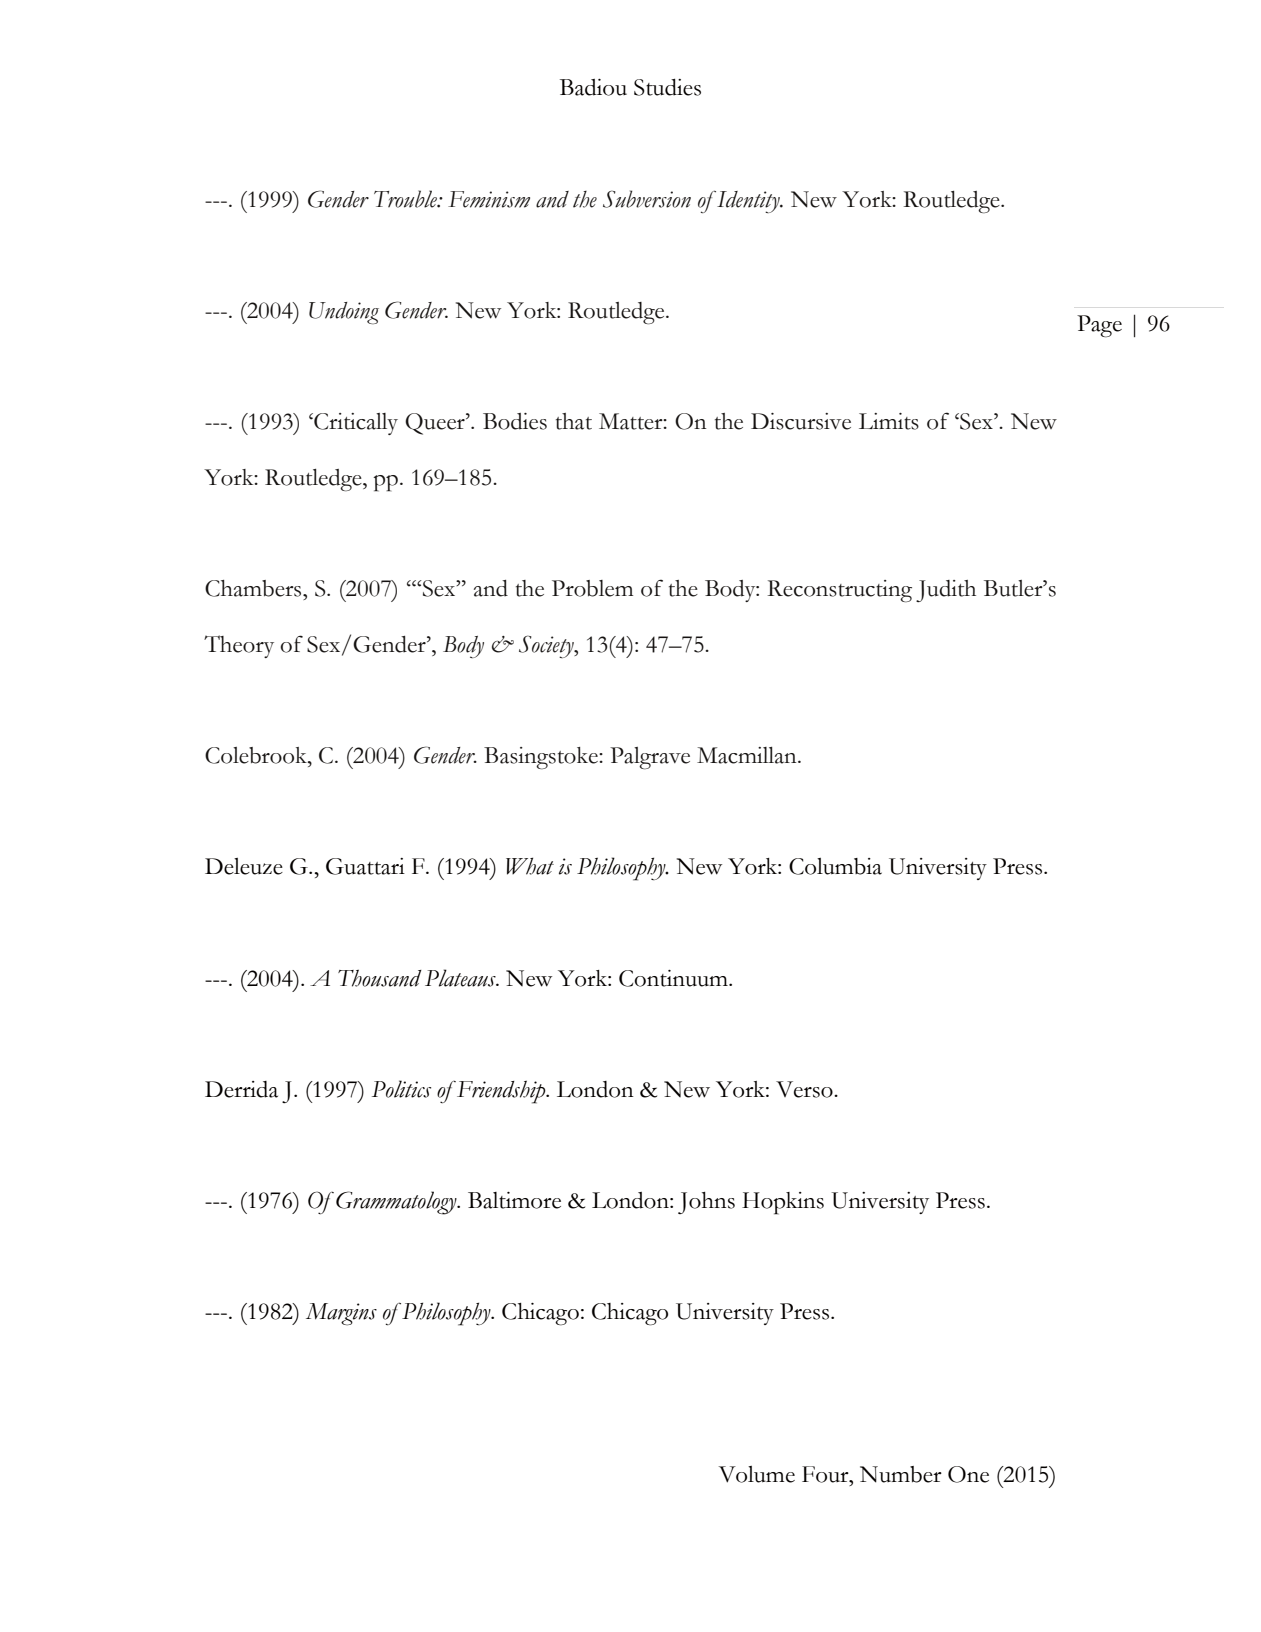 This image has height=1632, width=1261. I want to click on Palgrave, so click(650, 758).
